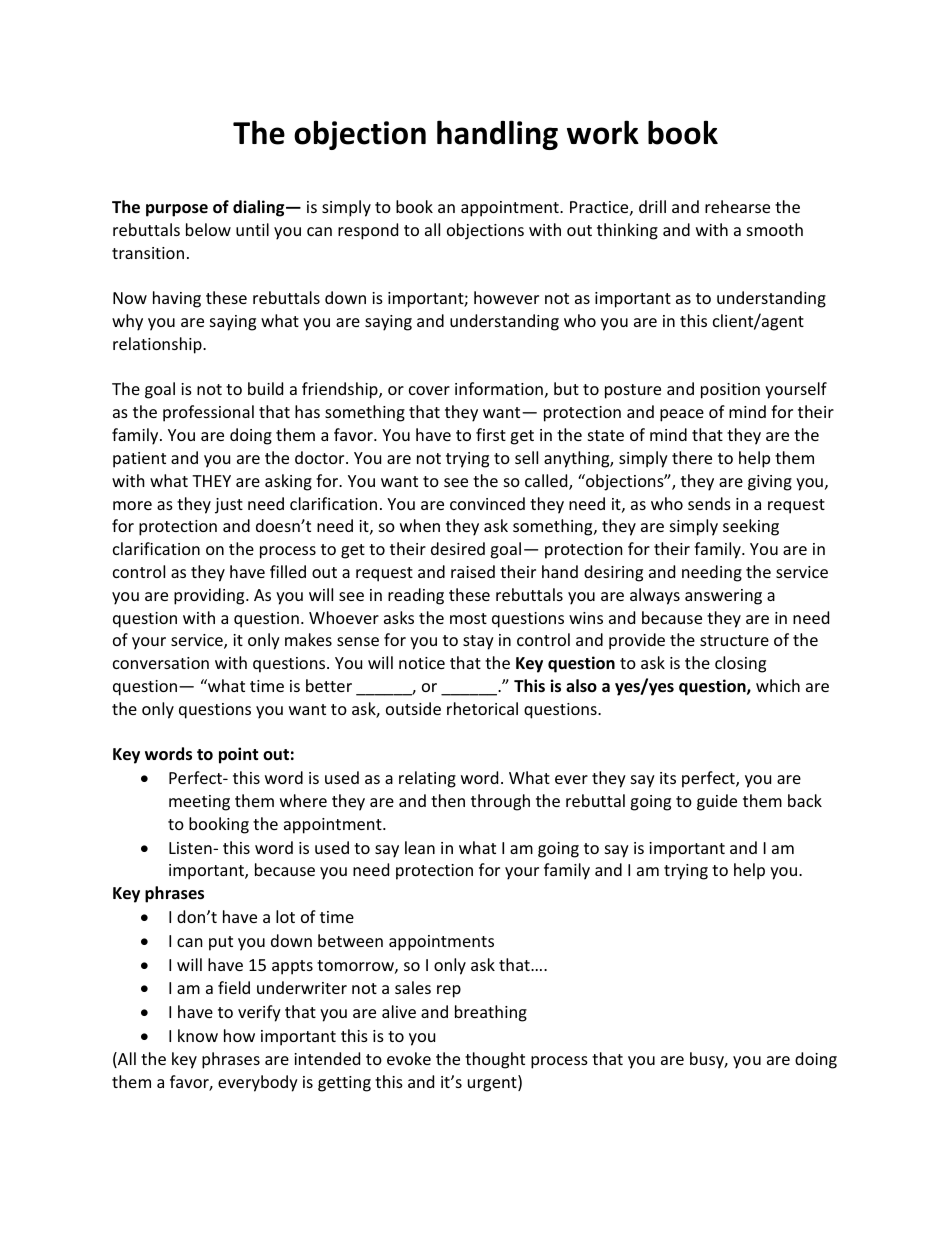 The image size is (952, 1233). Describe the element at coordinates (717, 802) in the document. I see `guide` at that location.
